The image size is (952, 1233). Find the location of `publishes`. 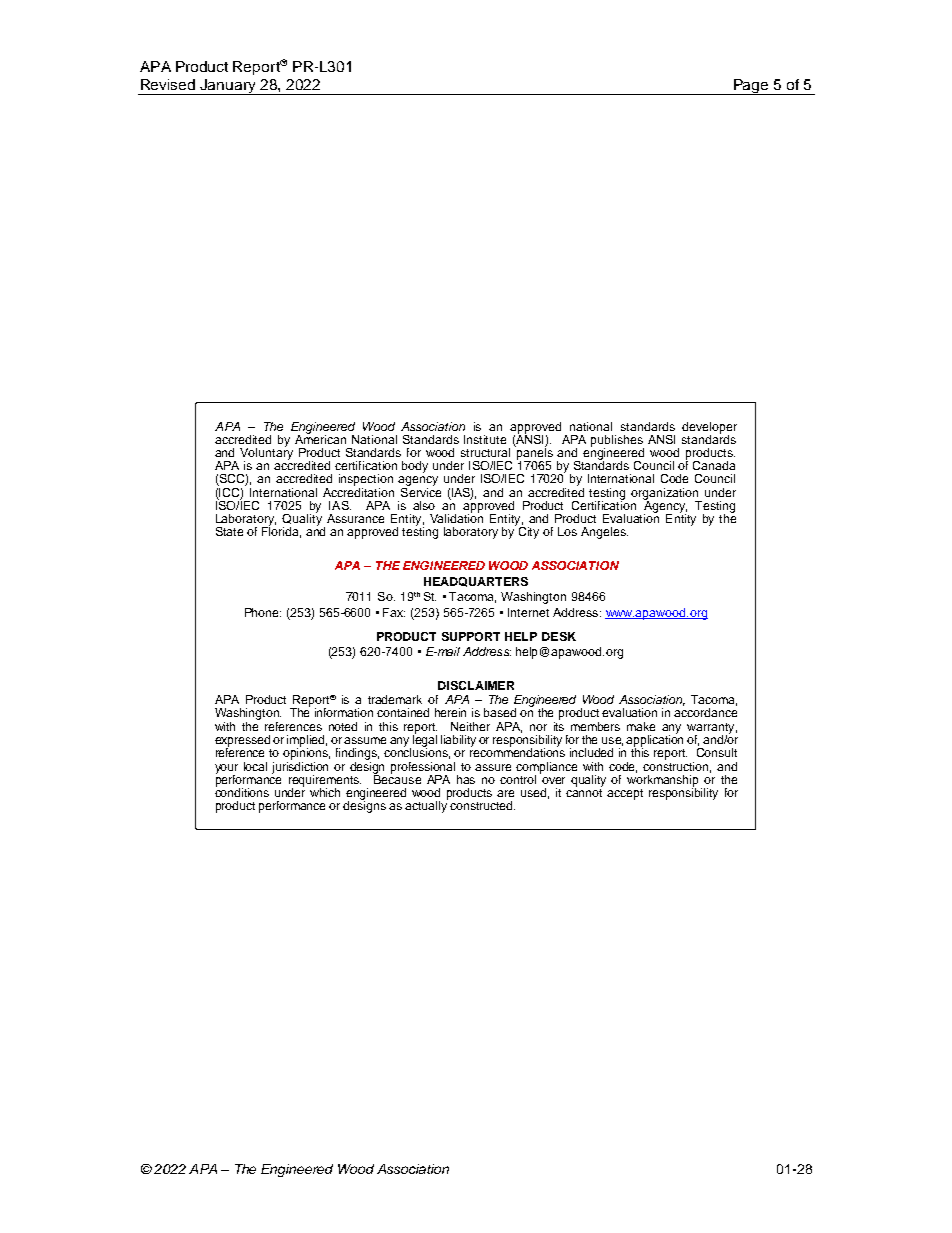

publishes is located at coordinates (617, 442).
